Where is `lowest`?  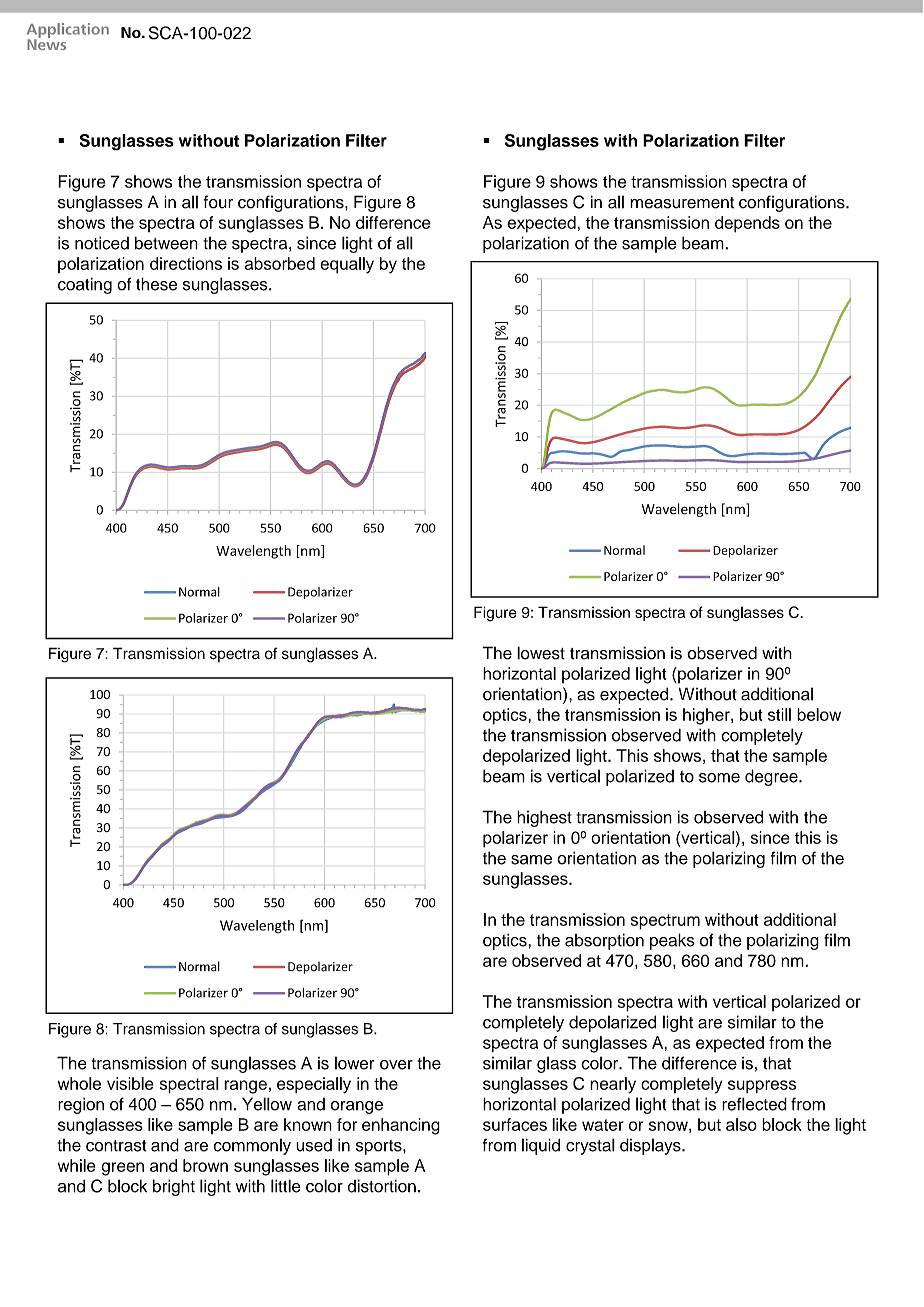
lowest is located at coordinates (541, 653).
